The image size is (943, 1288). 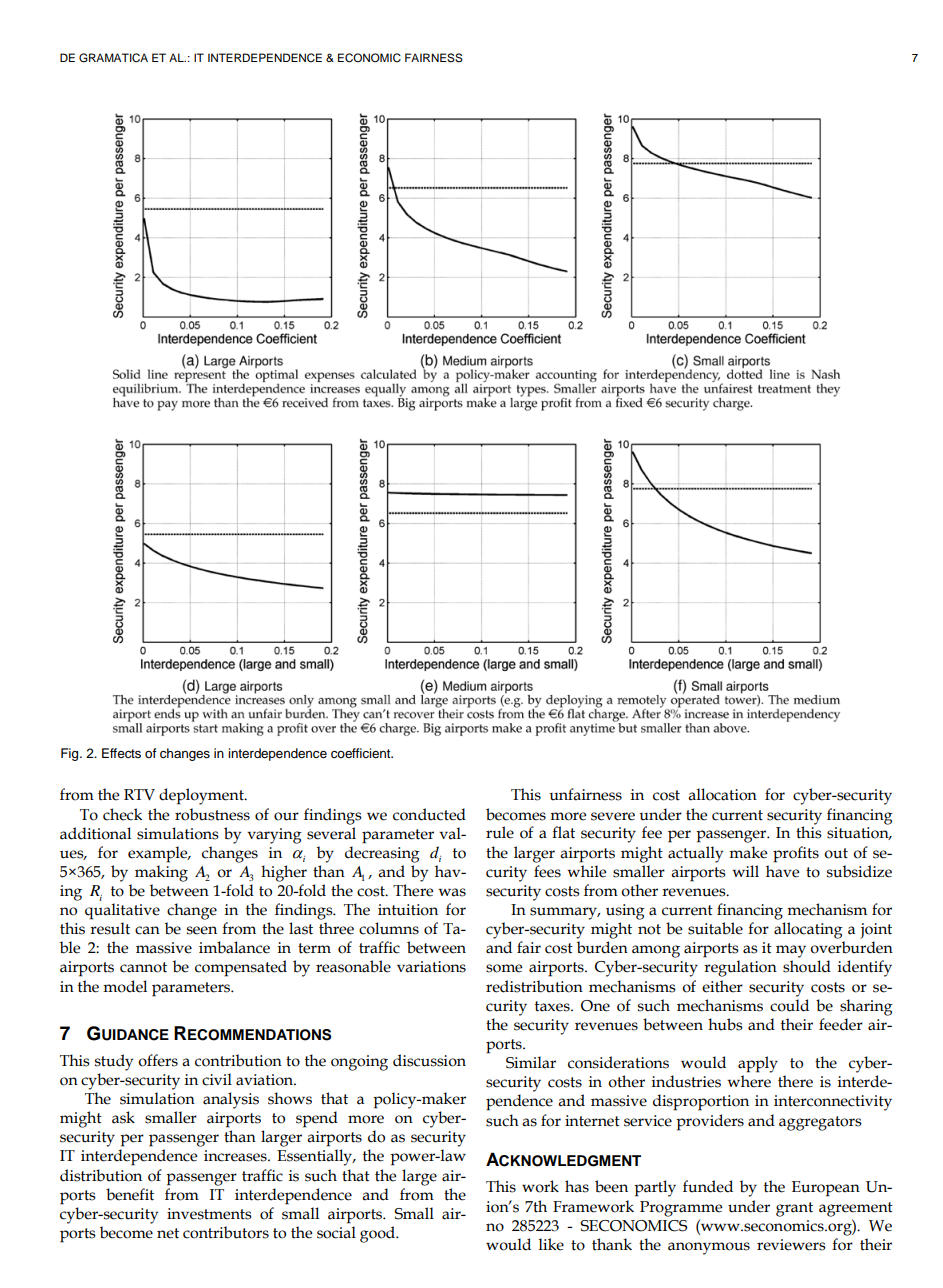 I want to click on was, so click(x=452, y=892).
